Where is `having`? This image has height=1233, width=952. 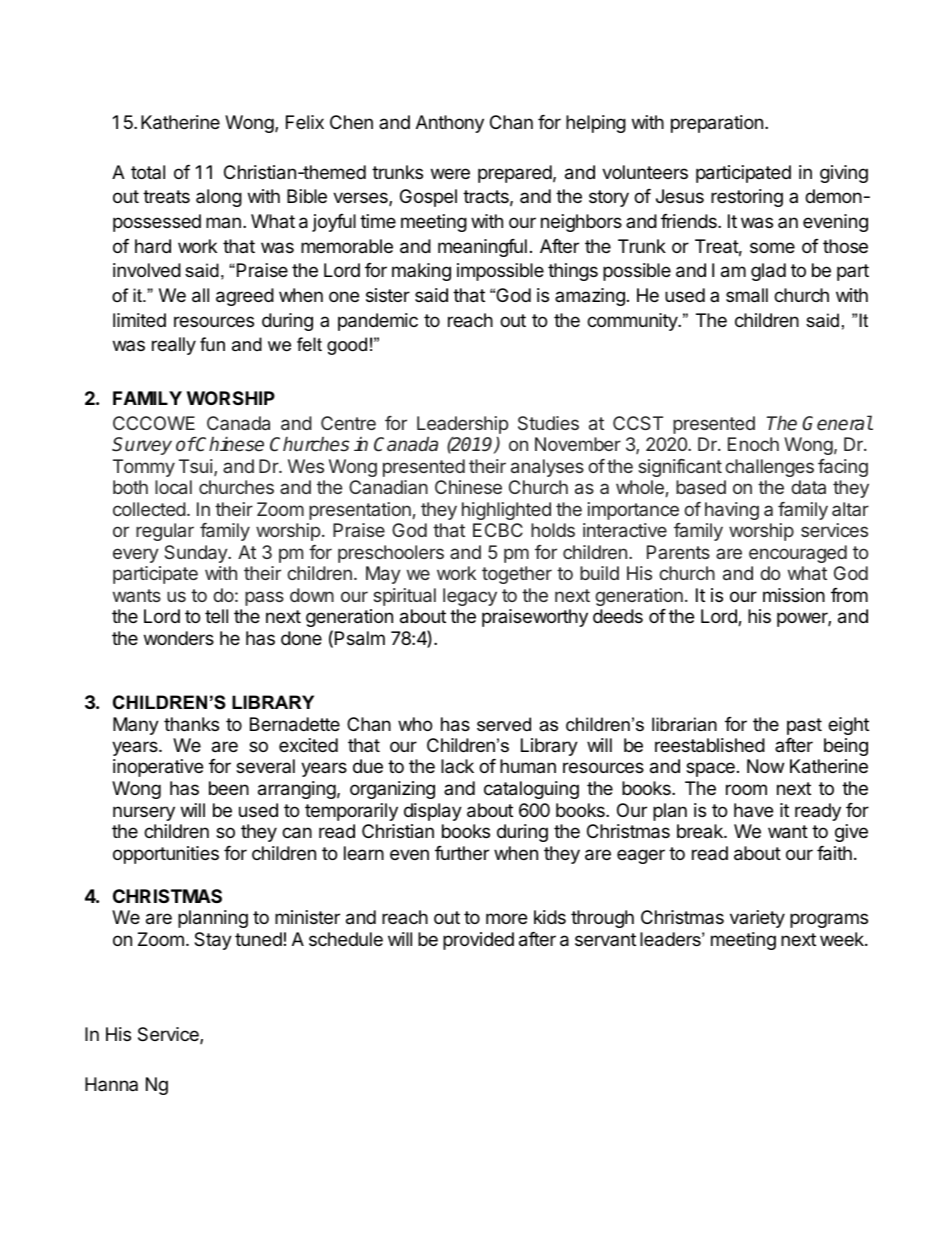
having is located at coordinates (732, 511).
